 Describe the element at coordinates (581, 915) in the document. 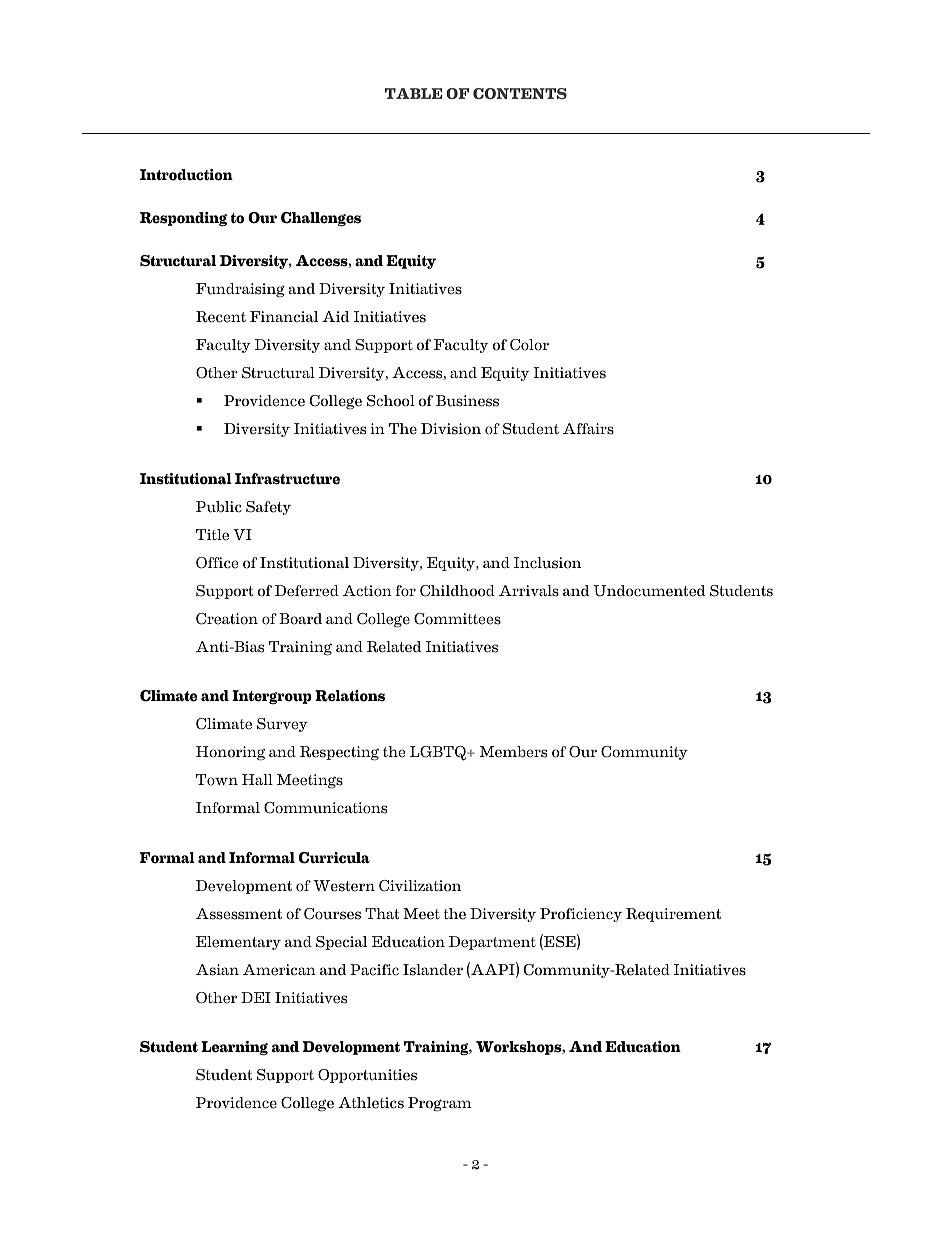

I see `Proficiency` at that location.
